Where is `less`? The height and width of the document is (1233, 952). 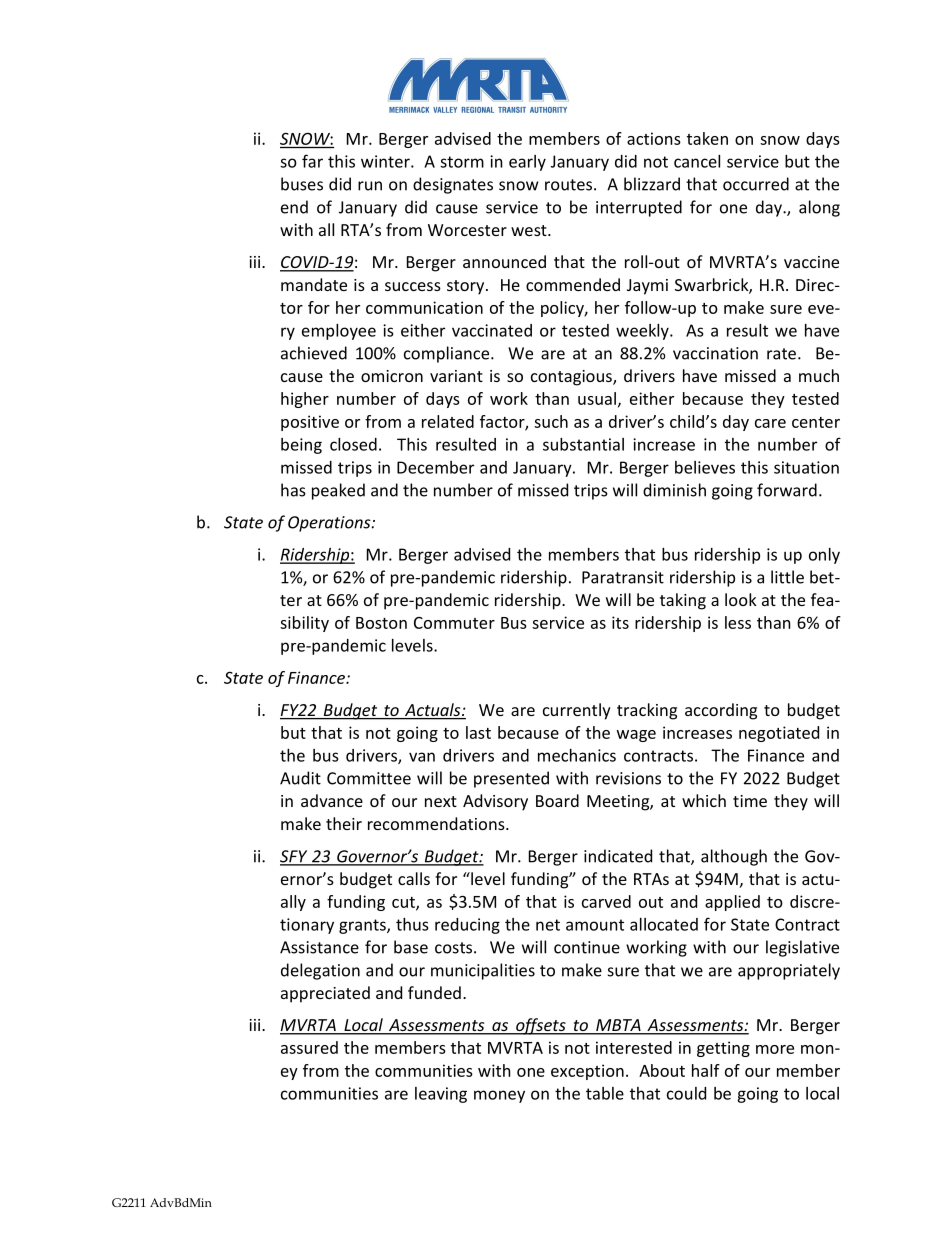
less is located at coordinates (738, 622).
